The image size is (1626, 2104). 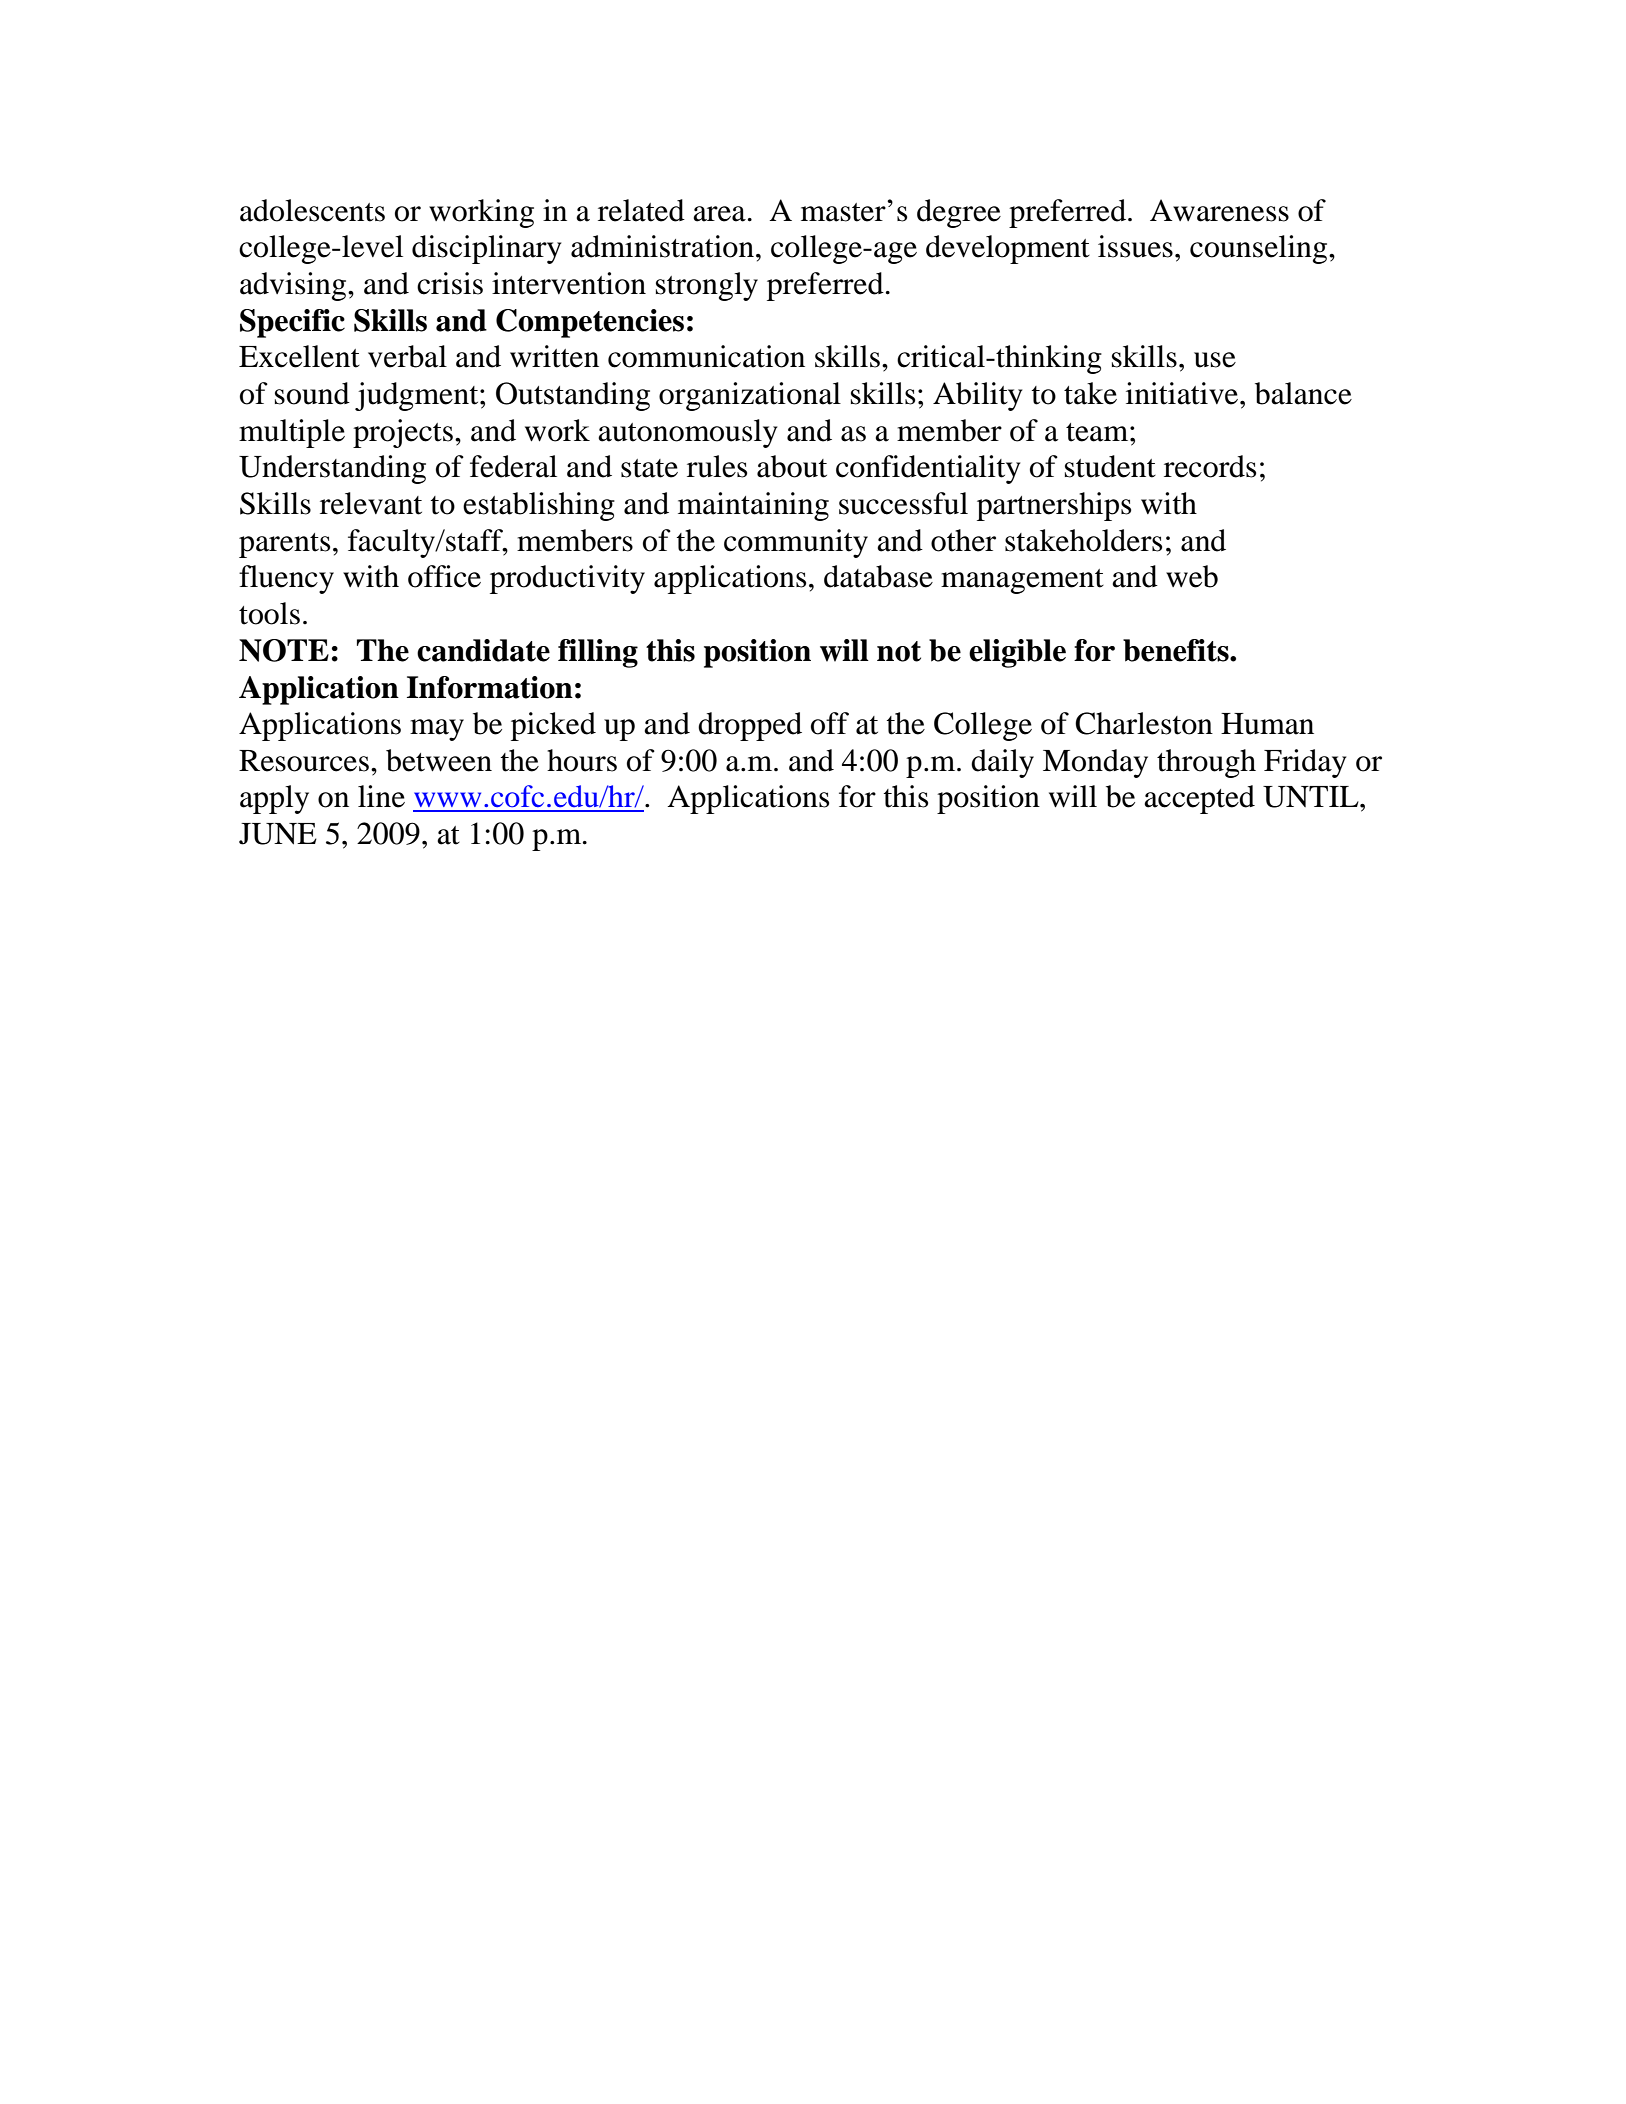 I want to click on tools, so click(x=269, y=613).
